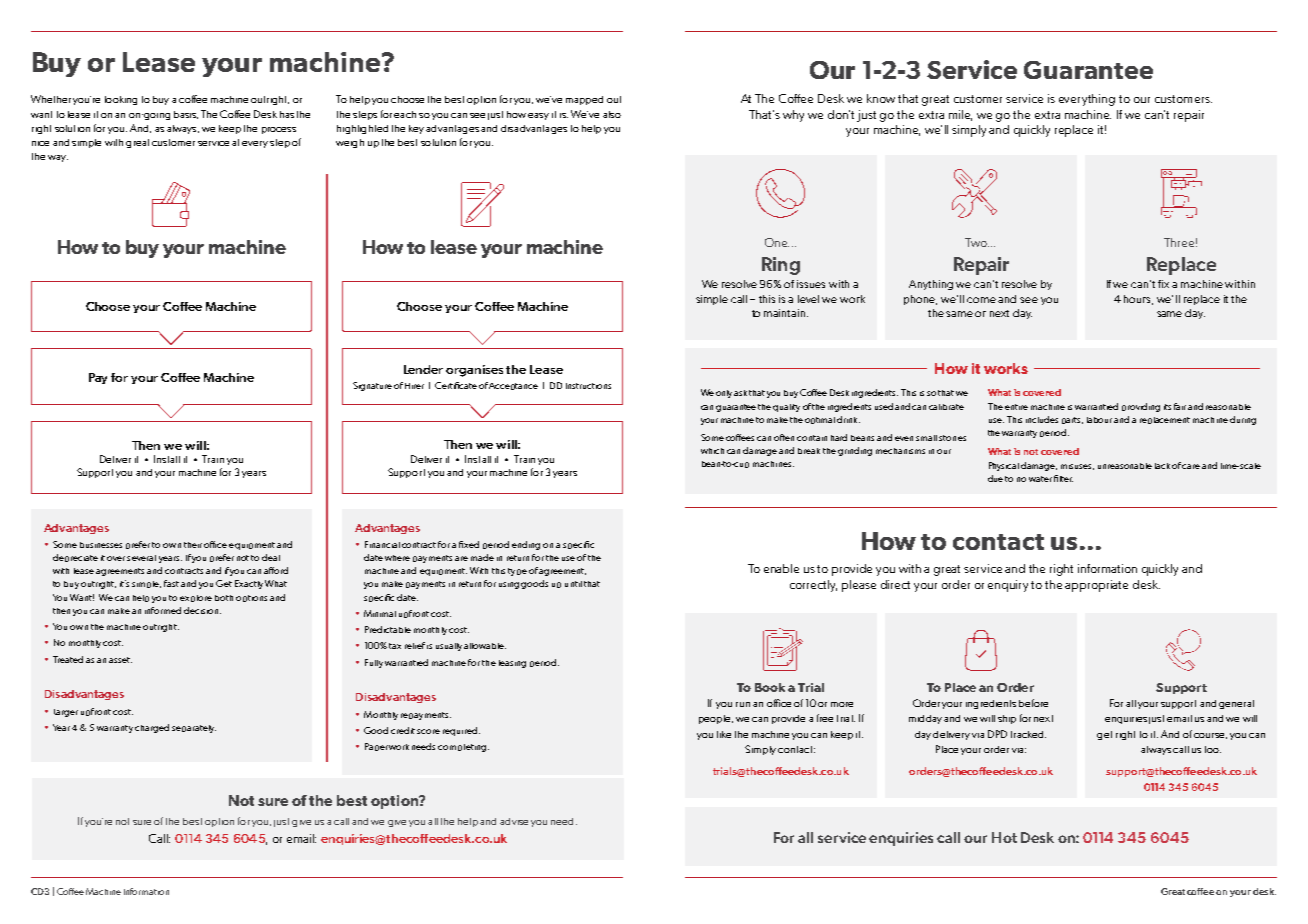 This screenshot has height=924, width=1308. What do you see at coordinates (121, 100) in the screenshot?
I see `looking` at bounding box center [121, 100].
